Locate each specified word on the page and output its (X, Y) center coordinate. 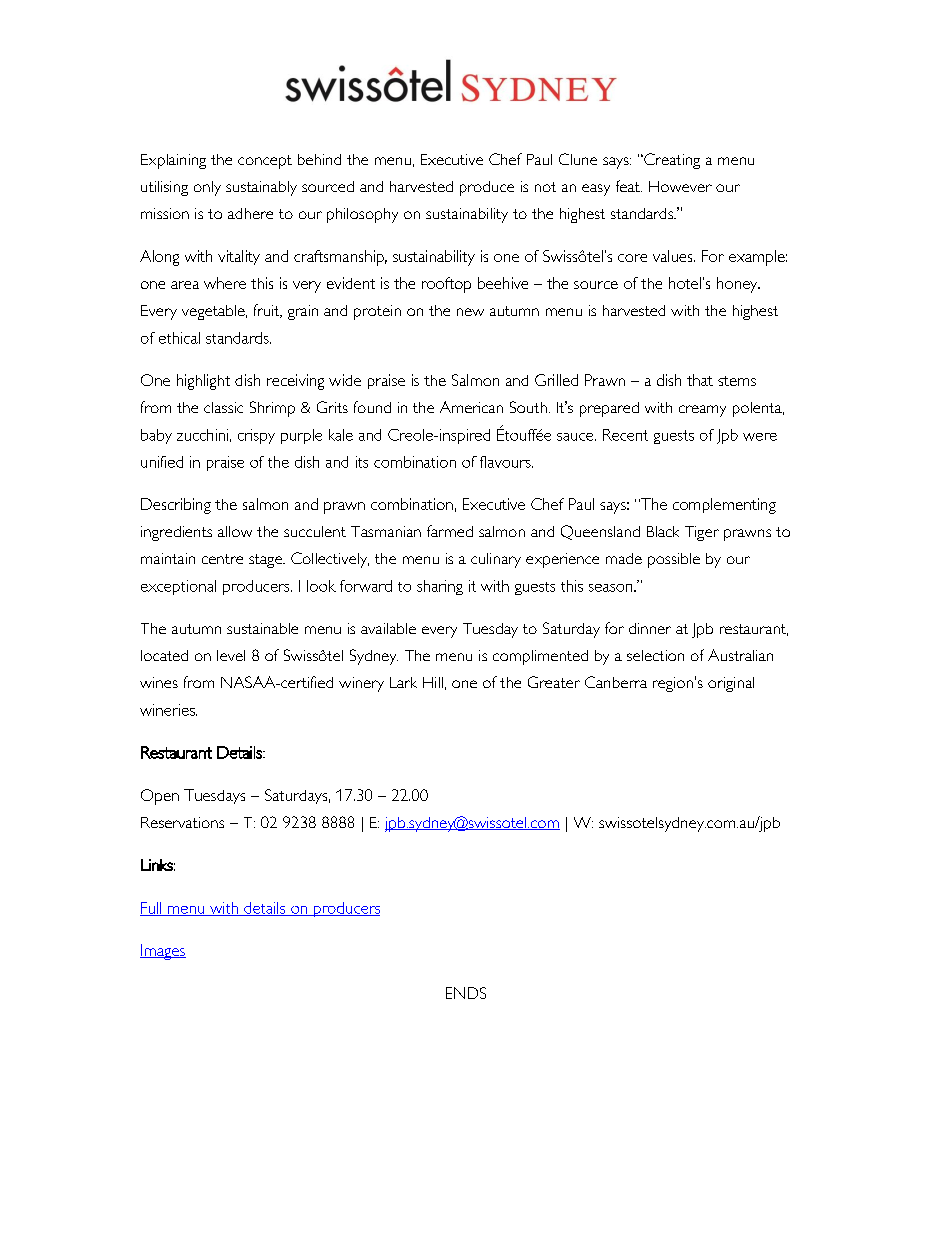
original (731, 684)
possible (674, 560)
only (207, 188)
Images (163, 952)
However (680, 186)
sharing (440, 587)
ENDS (466, 993)
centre (222, 559)
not (545, 187)
